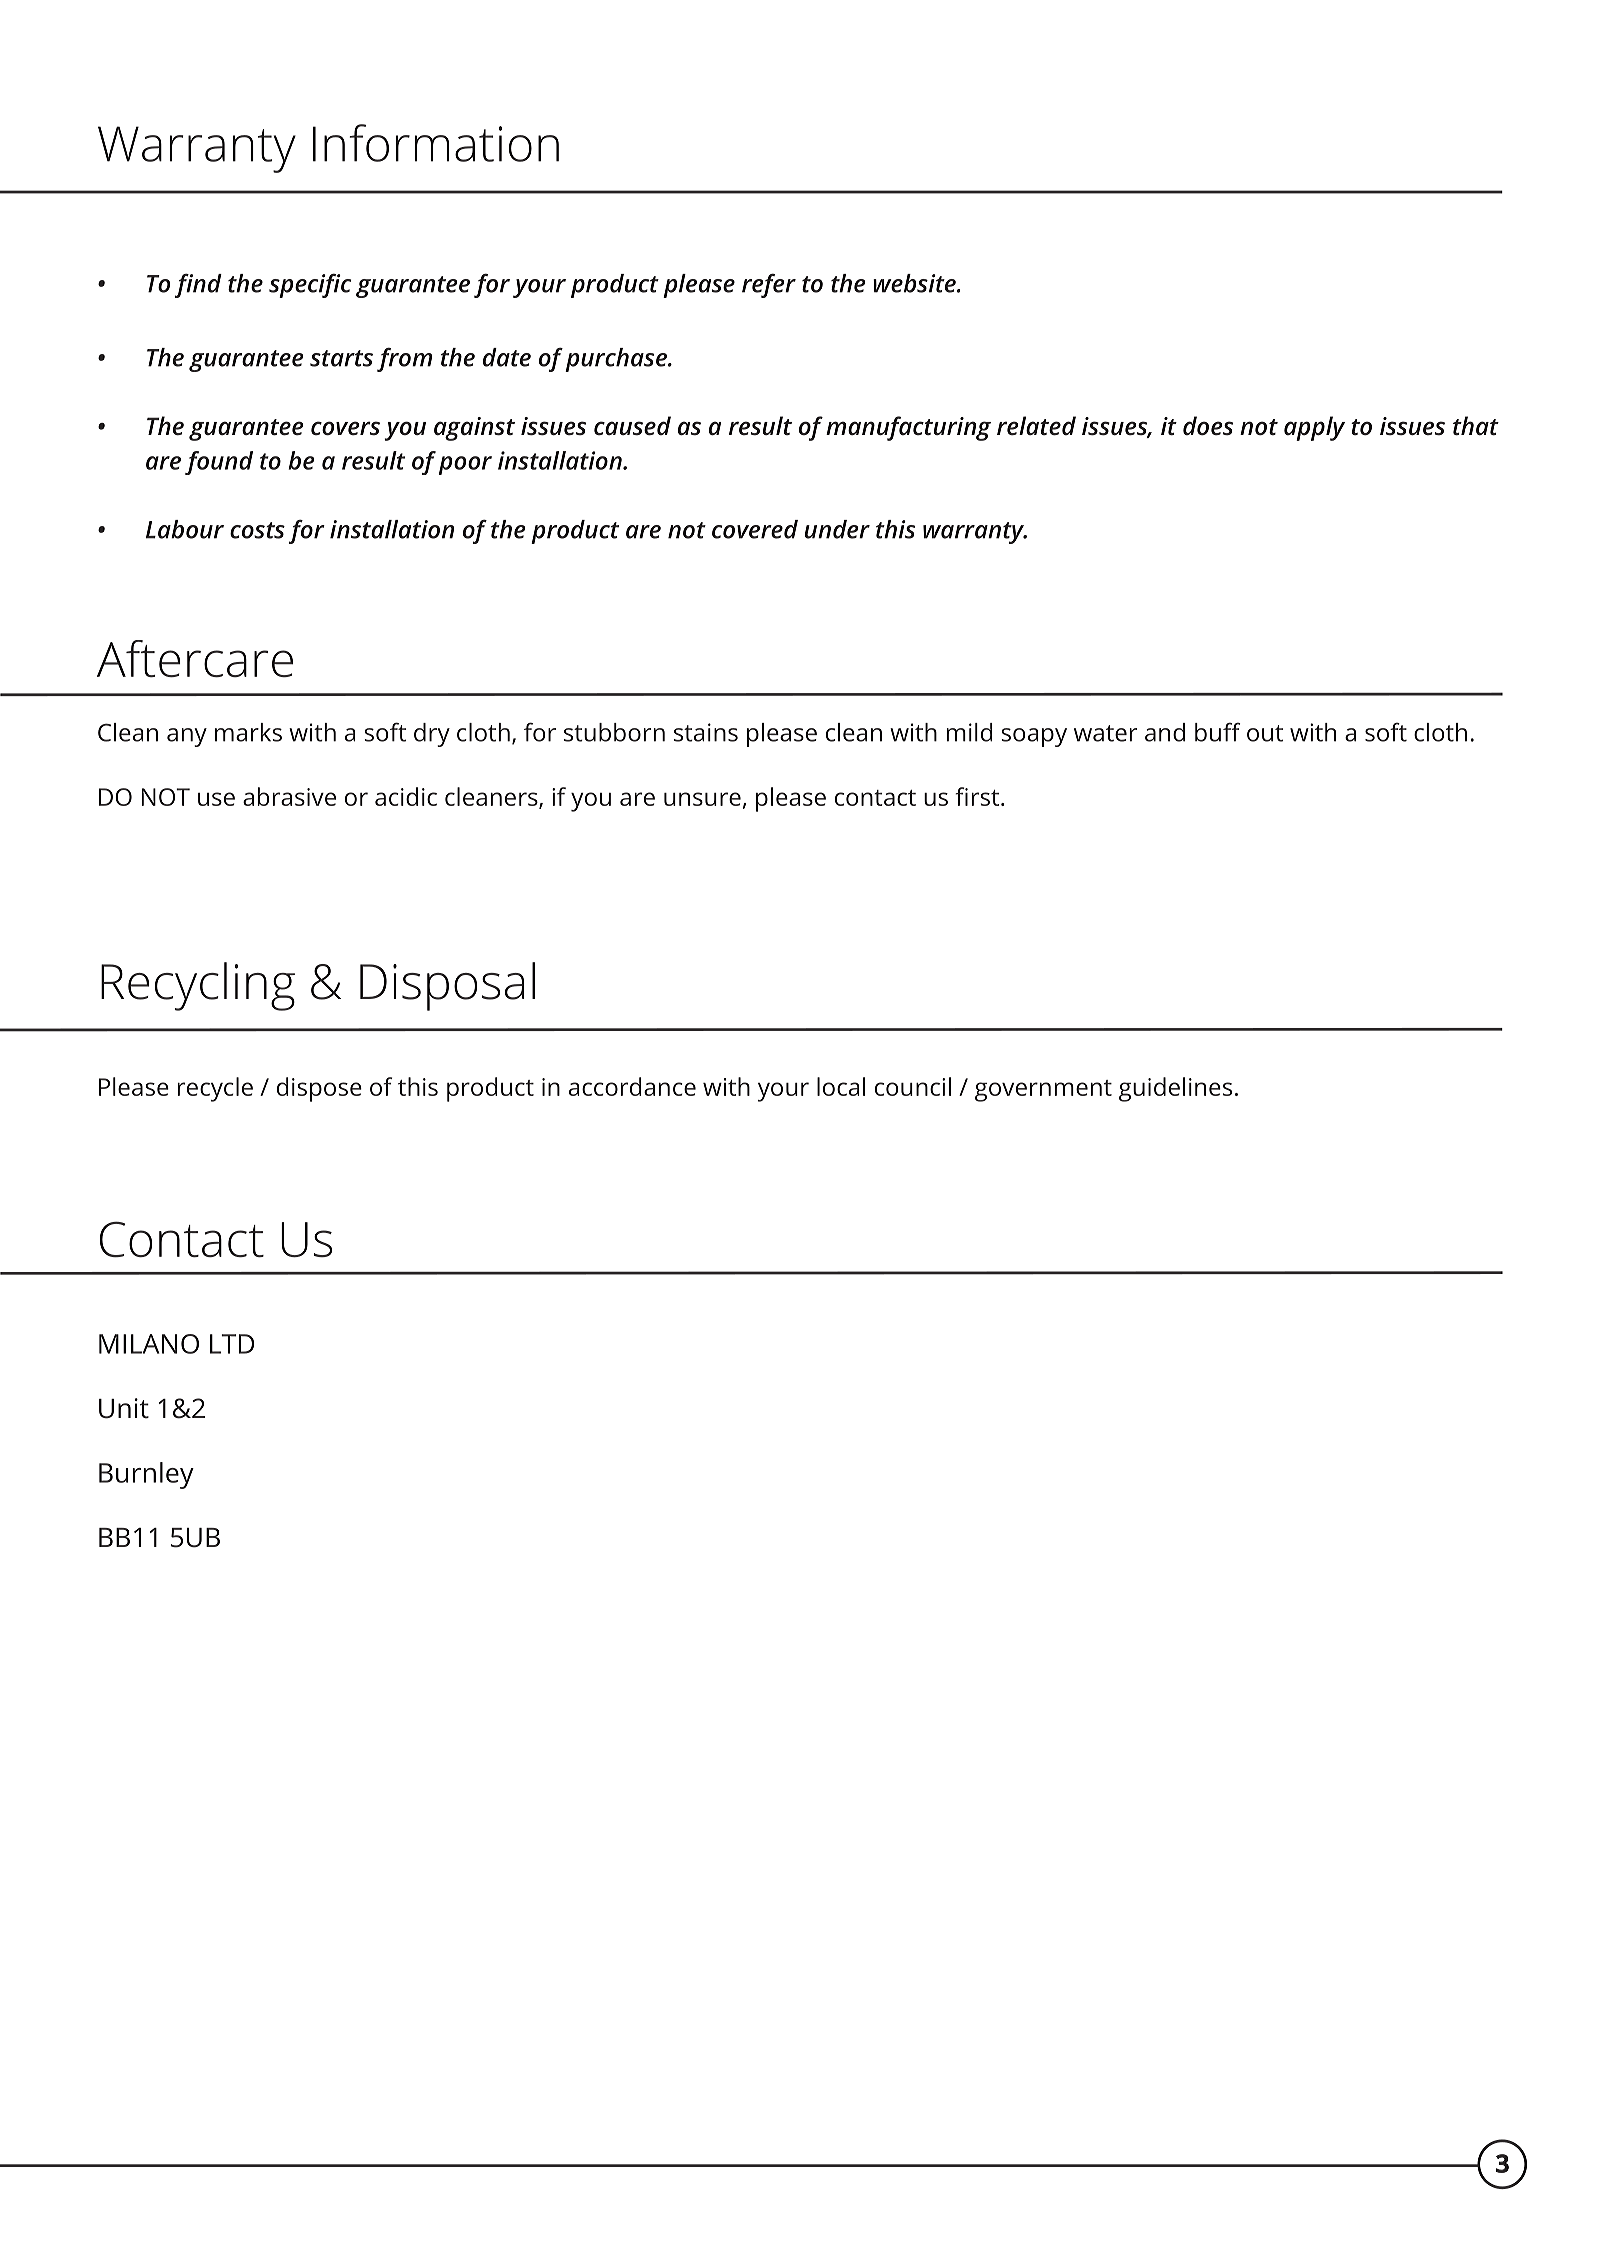 This screenshot has width=1599, height=2261. Describe the element at coordinates (198, 986) in the screenshot. I see `Recycling` at that location.
